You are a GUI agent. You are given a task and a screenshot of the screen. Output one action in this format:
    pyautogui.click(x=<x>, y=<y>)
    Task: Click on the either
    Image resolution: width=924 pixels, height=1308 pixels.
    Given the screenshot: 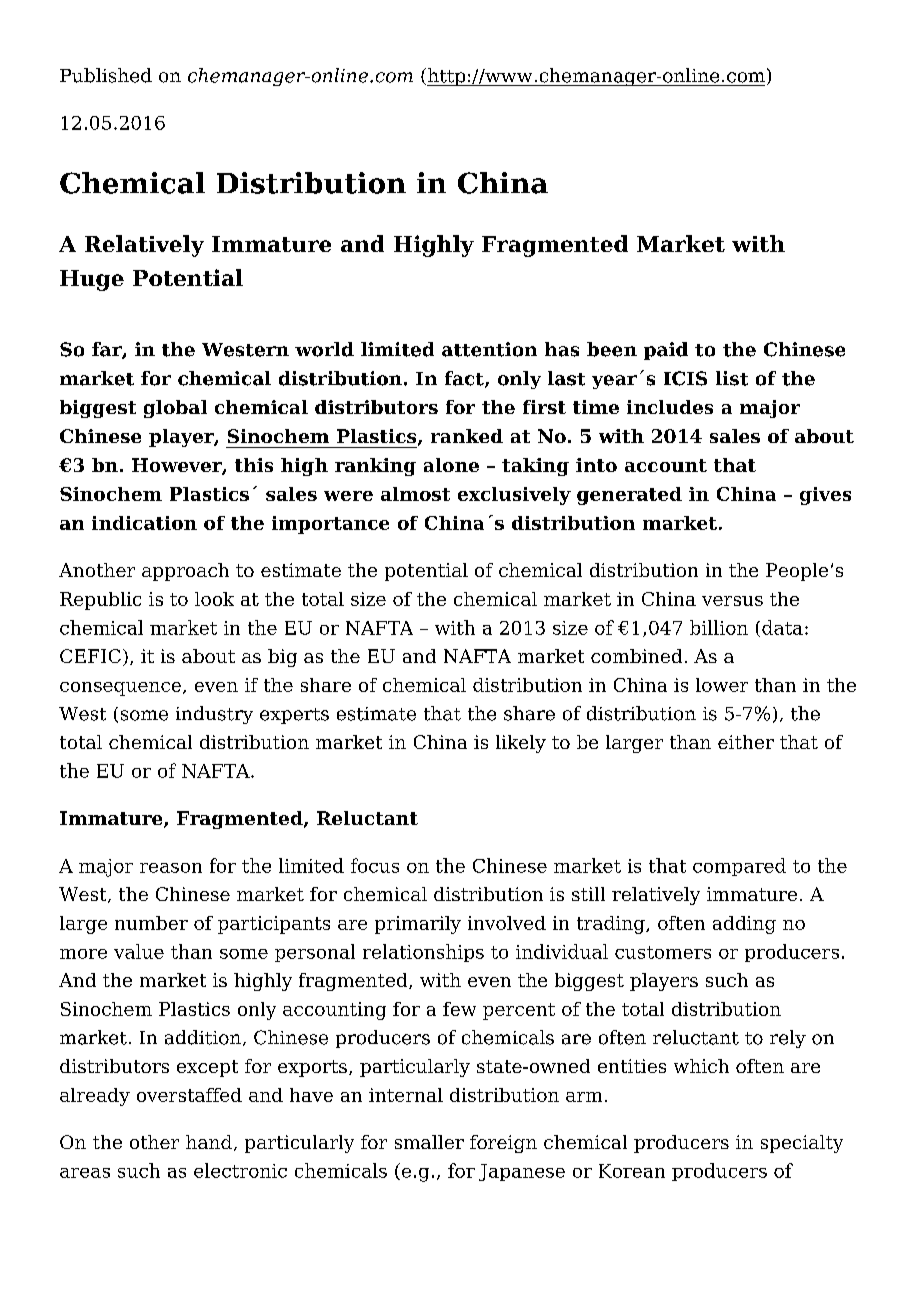 What is the action you would take?
    pyautogui.click(x=746, y=742)
